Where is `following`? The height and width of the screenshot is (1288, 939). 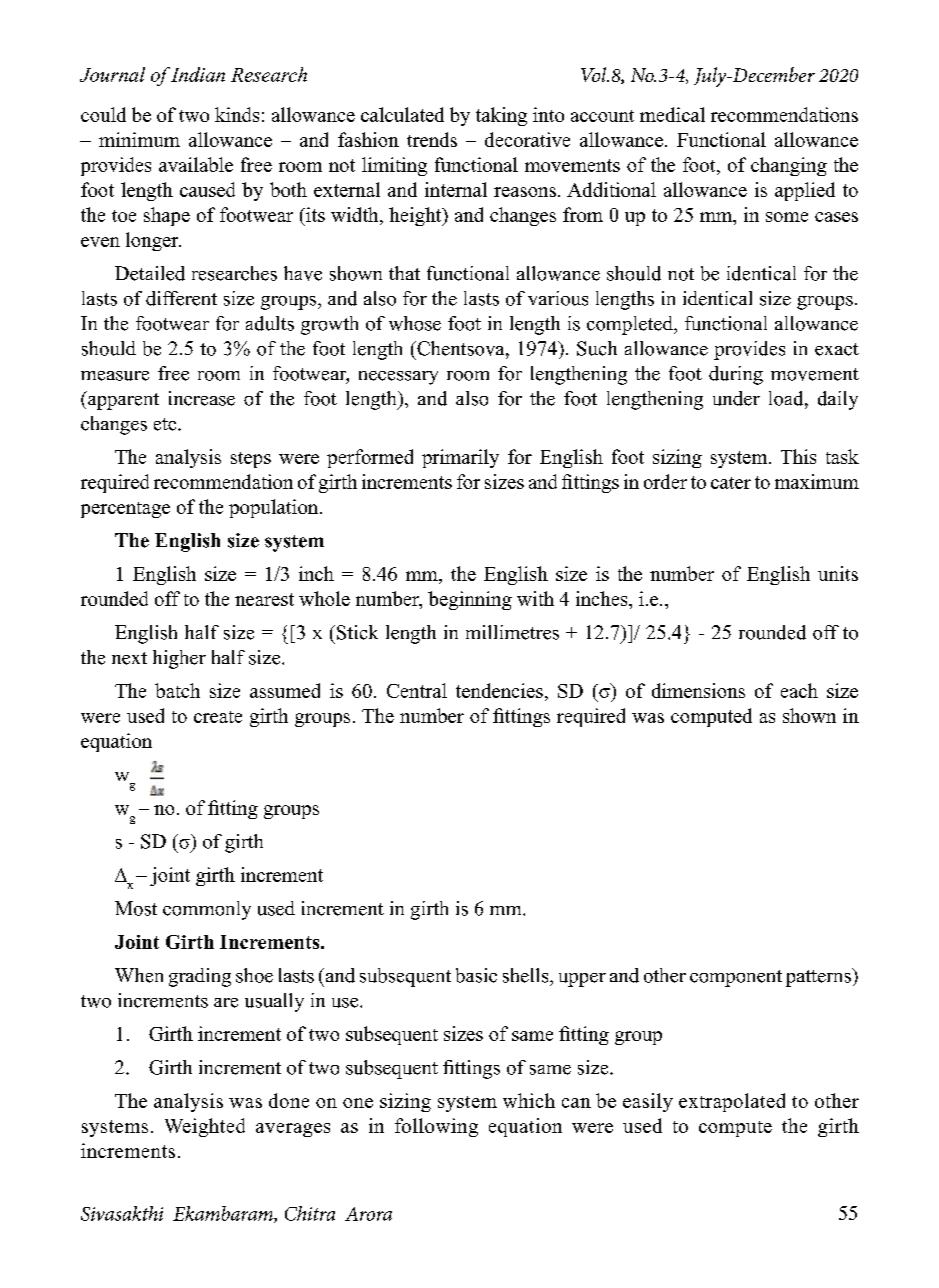
following is located at coordinates (436, 1127).
